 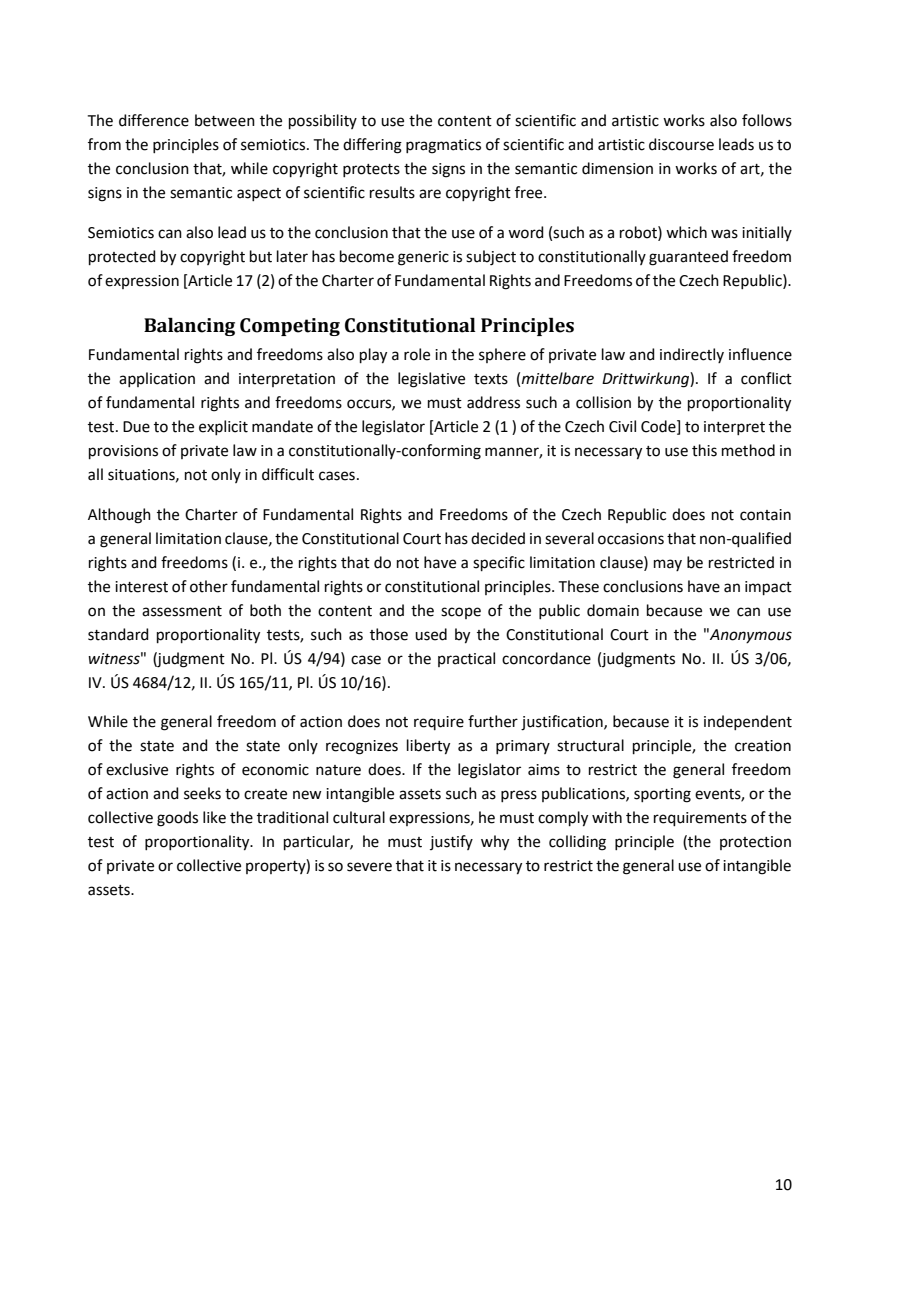 I want to click on this, so click(x=704, y=450).
